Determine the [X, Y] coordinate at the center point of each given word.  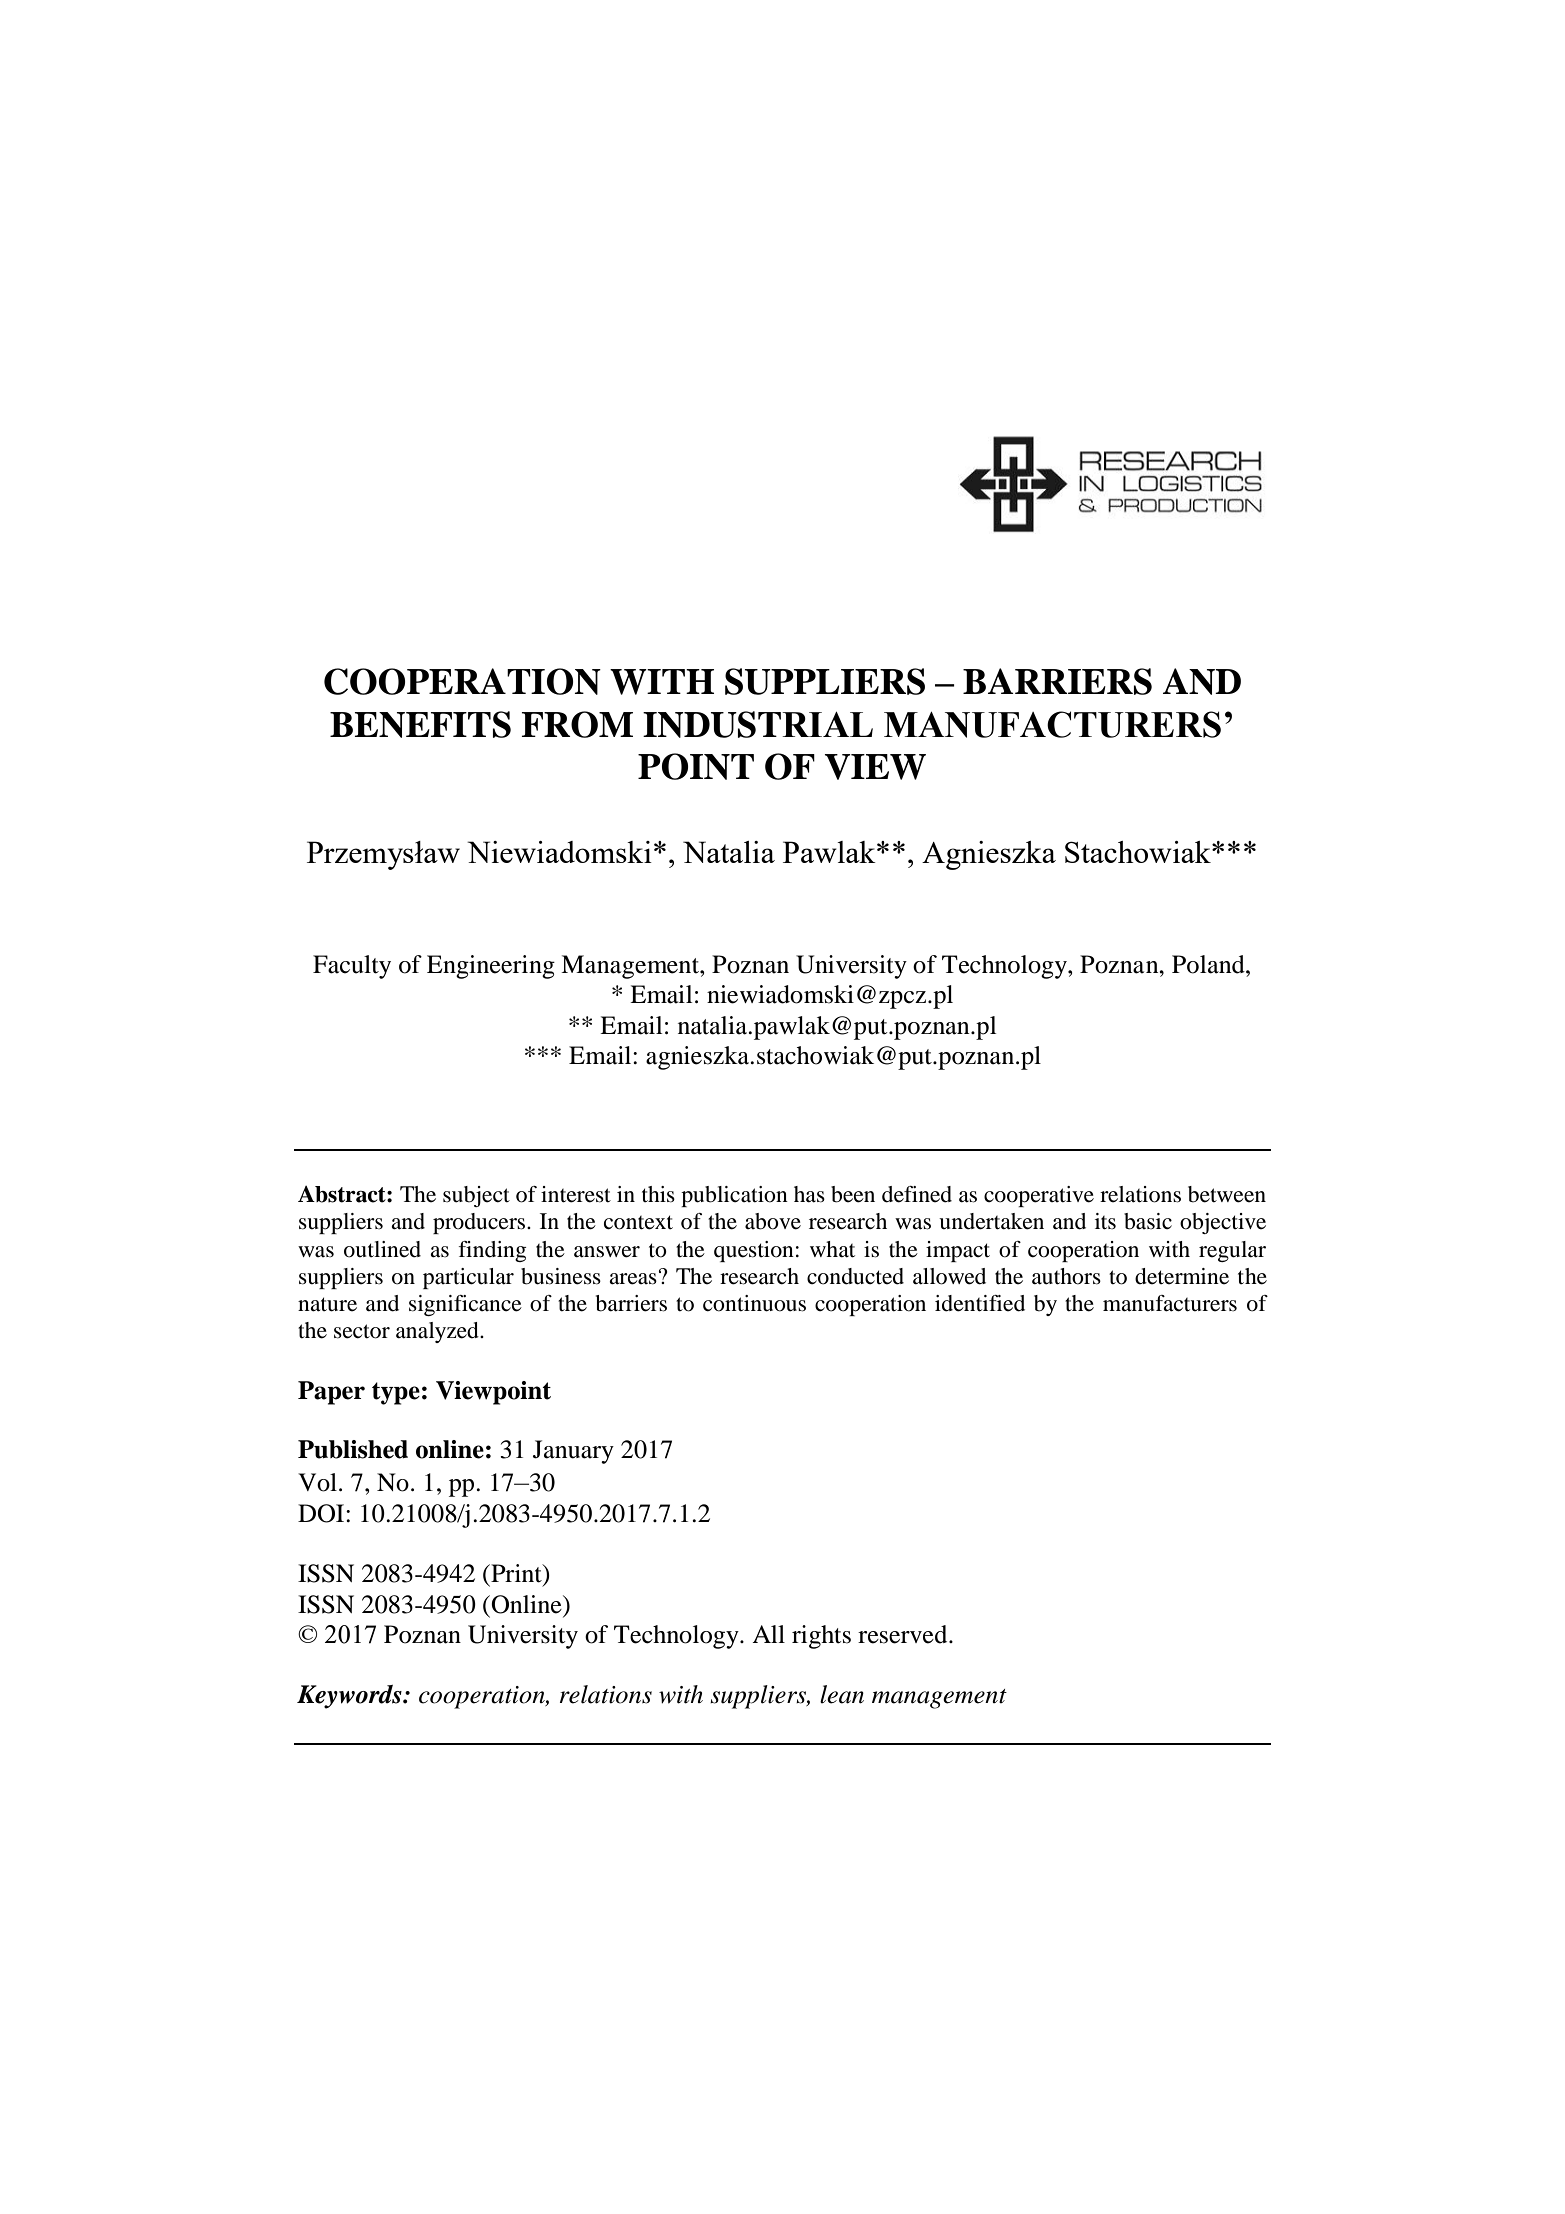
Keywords [350, 1697]
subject [476, 1196]
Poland [1209, 964]
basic [1148, 1221]
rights [821, 1637]
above [773, 1221]
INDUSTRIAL [758, 724]
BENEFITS [420, 724]
